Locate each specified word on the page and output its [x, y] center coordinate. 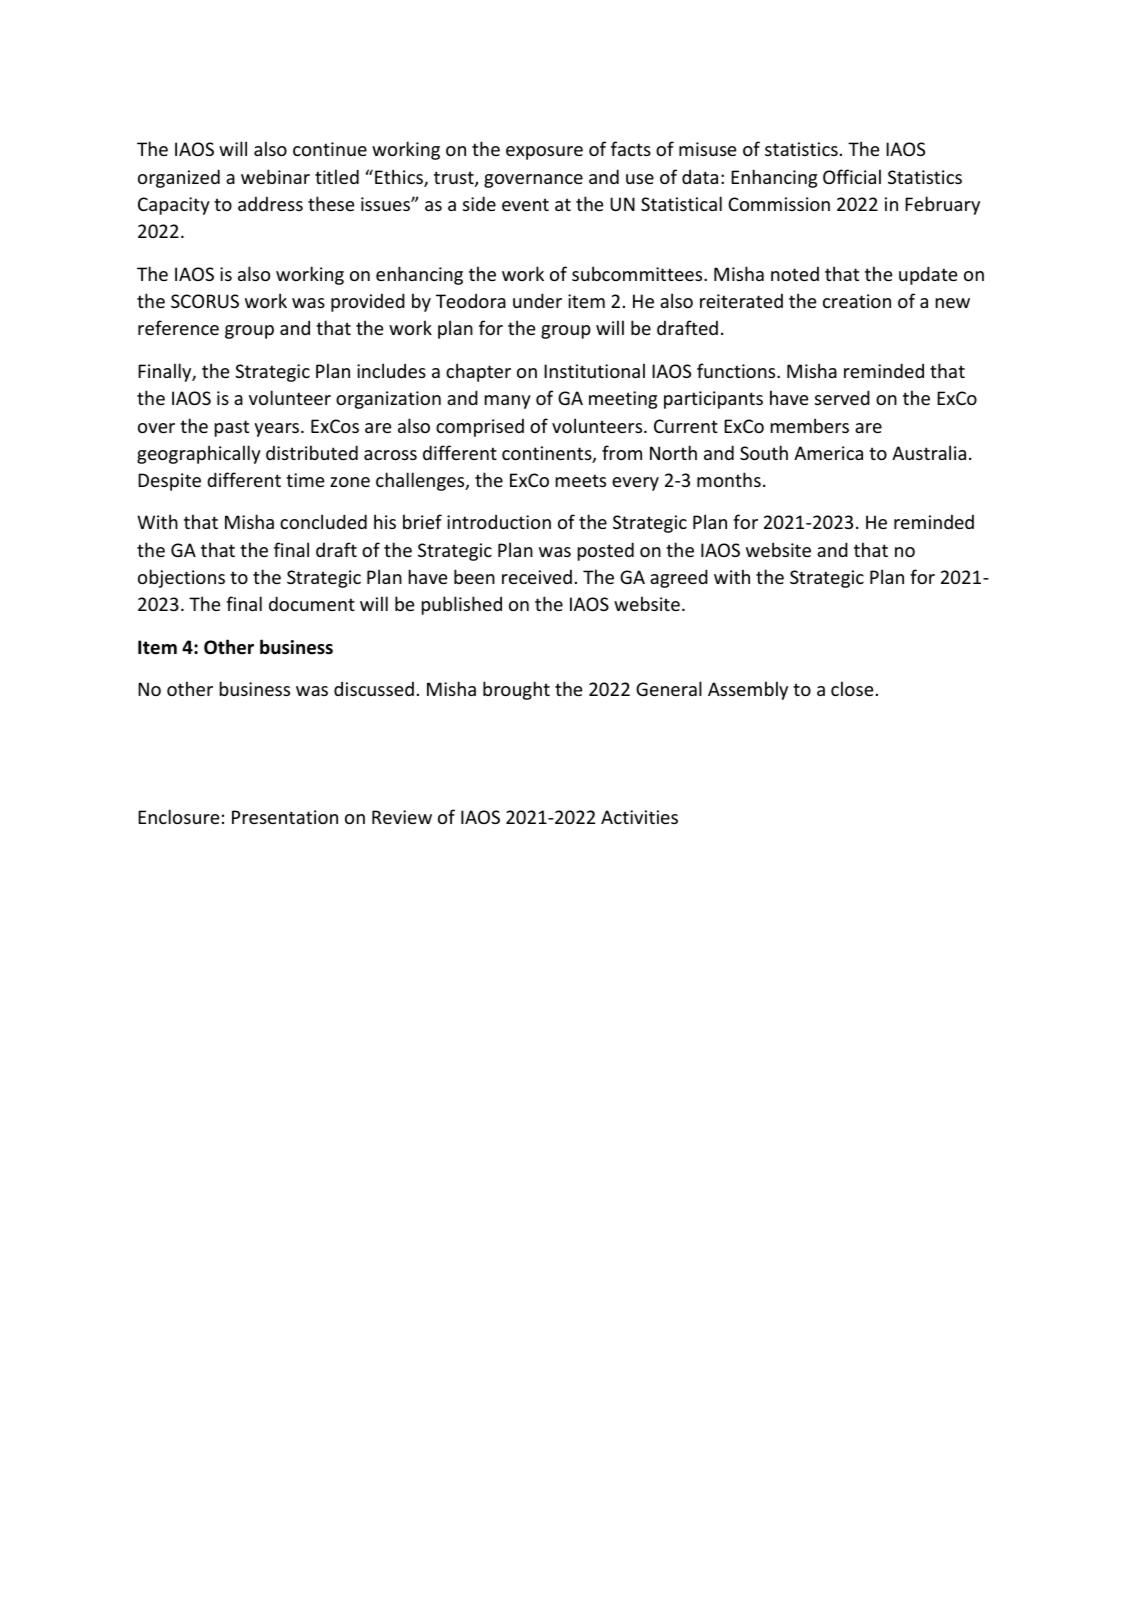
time [305, 480]
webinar [275, 176]
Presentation [285, 817]
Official [852, 176]
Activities [639, 817]
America [828, 453]
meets [581, 480]
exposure [544, 153]
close [852, 688]
